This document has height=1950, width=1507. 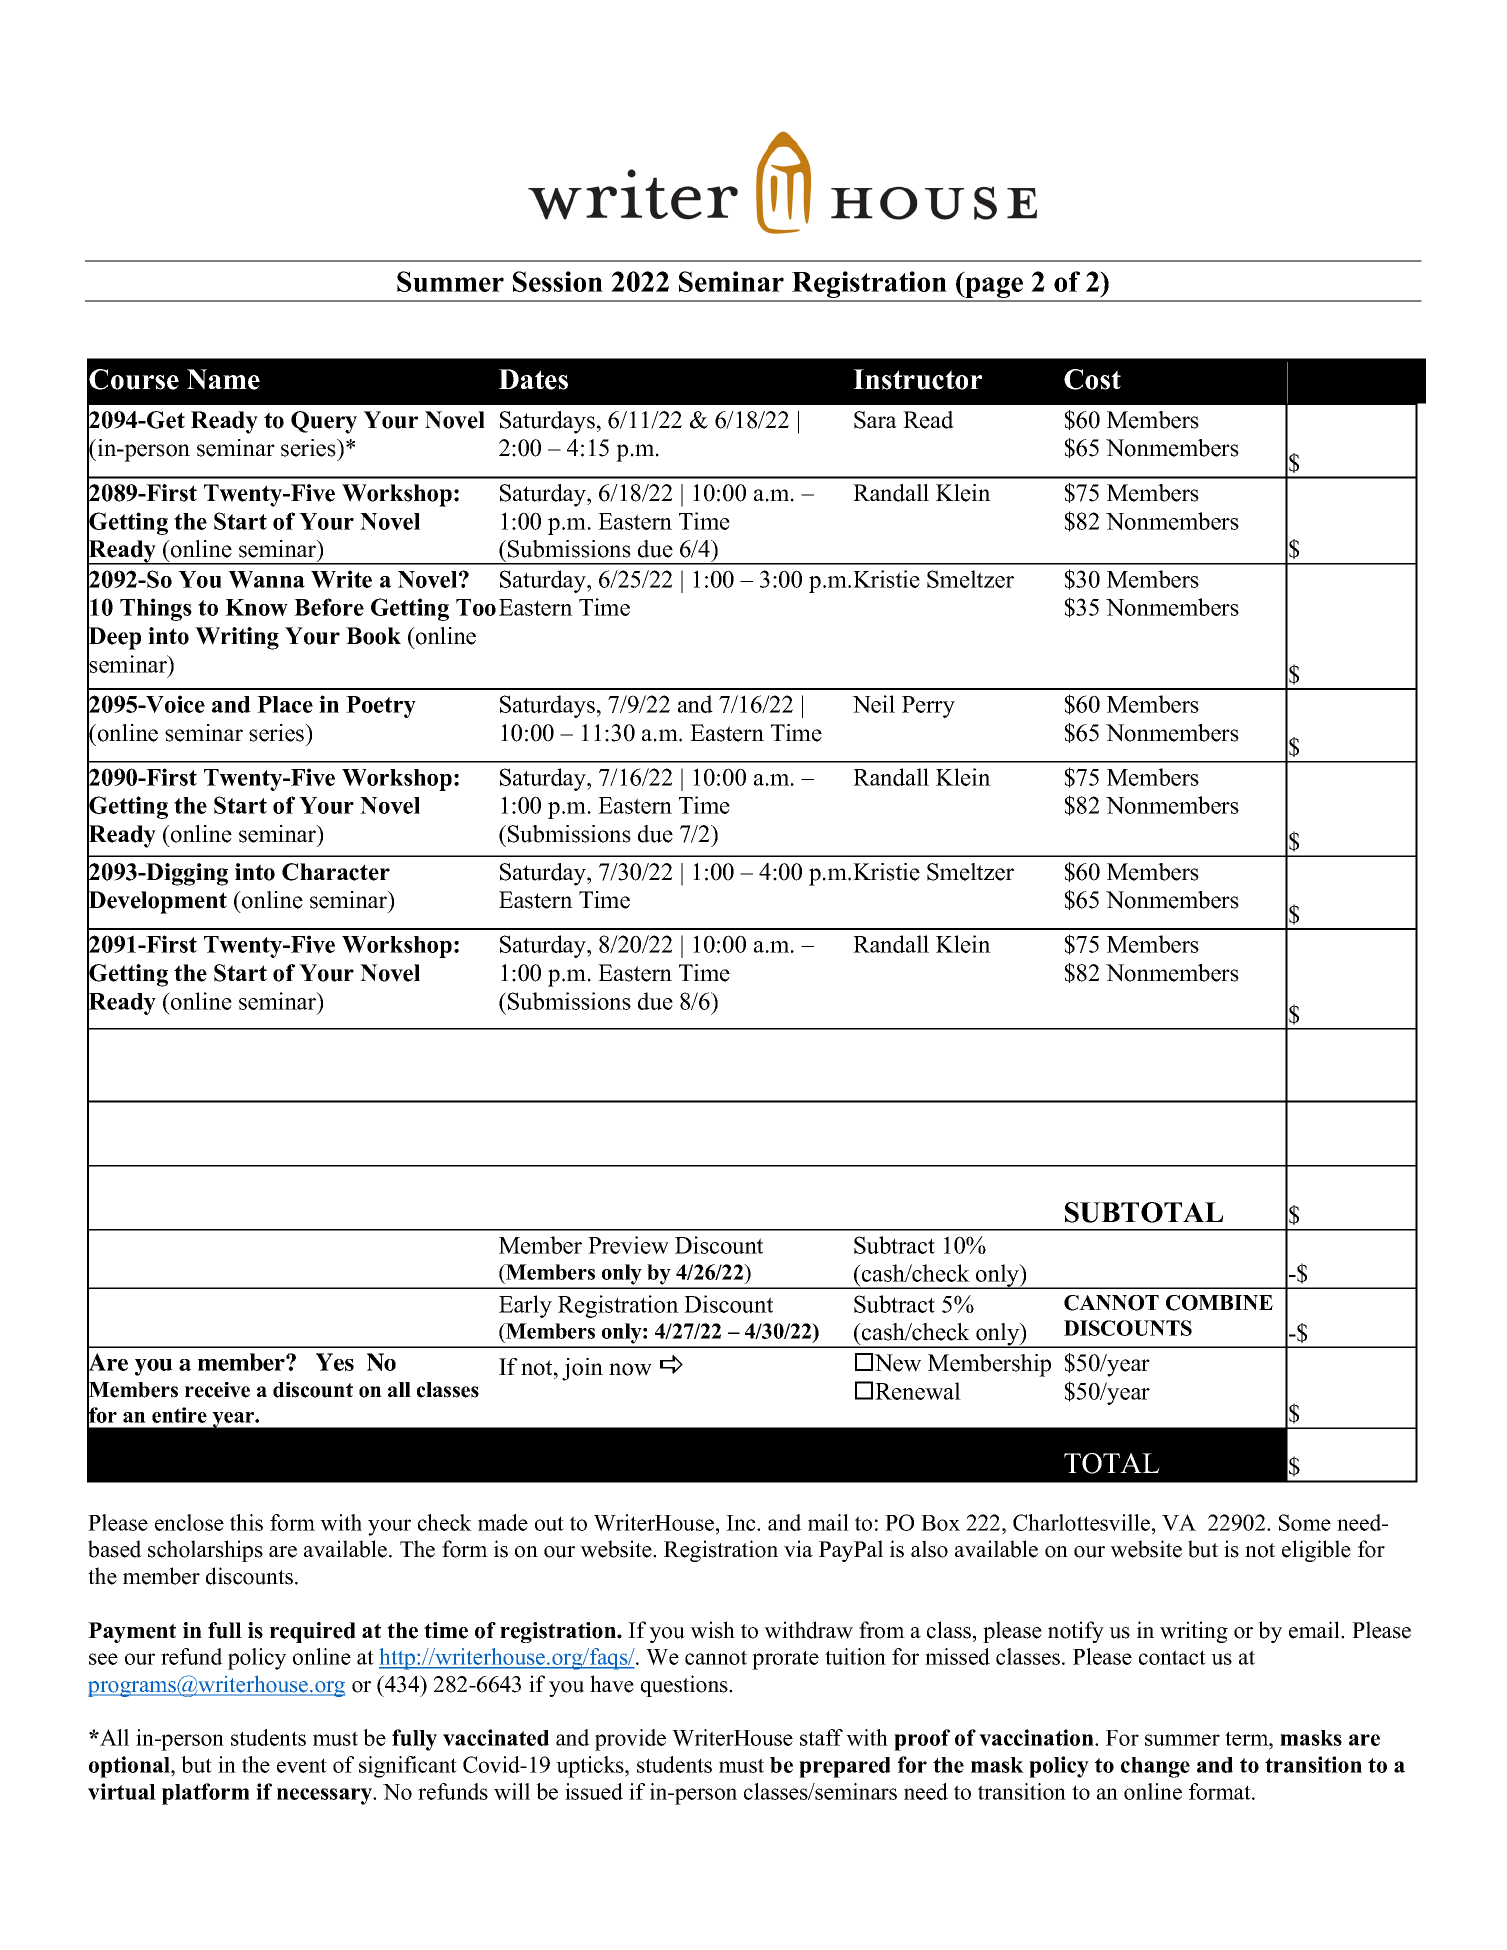 What do you see at coordinates (1092, 379) in the document?
I see `Cost` at bounding box center [1092, 379].
